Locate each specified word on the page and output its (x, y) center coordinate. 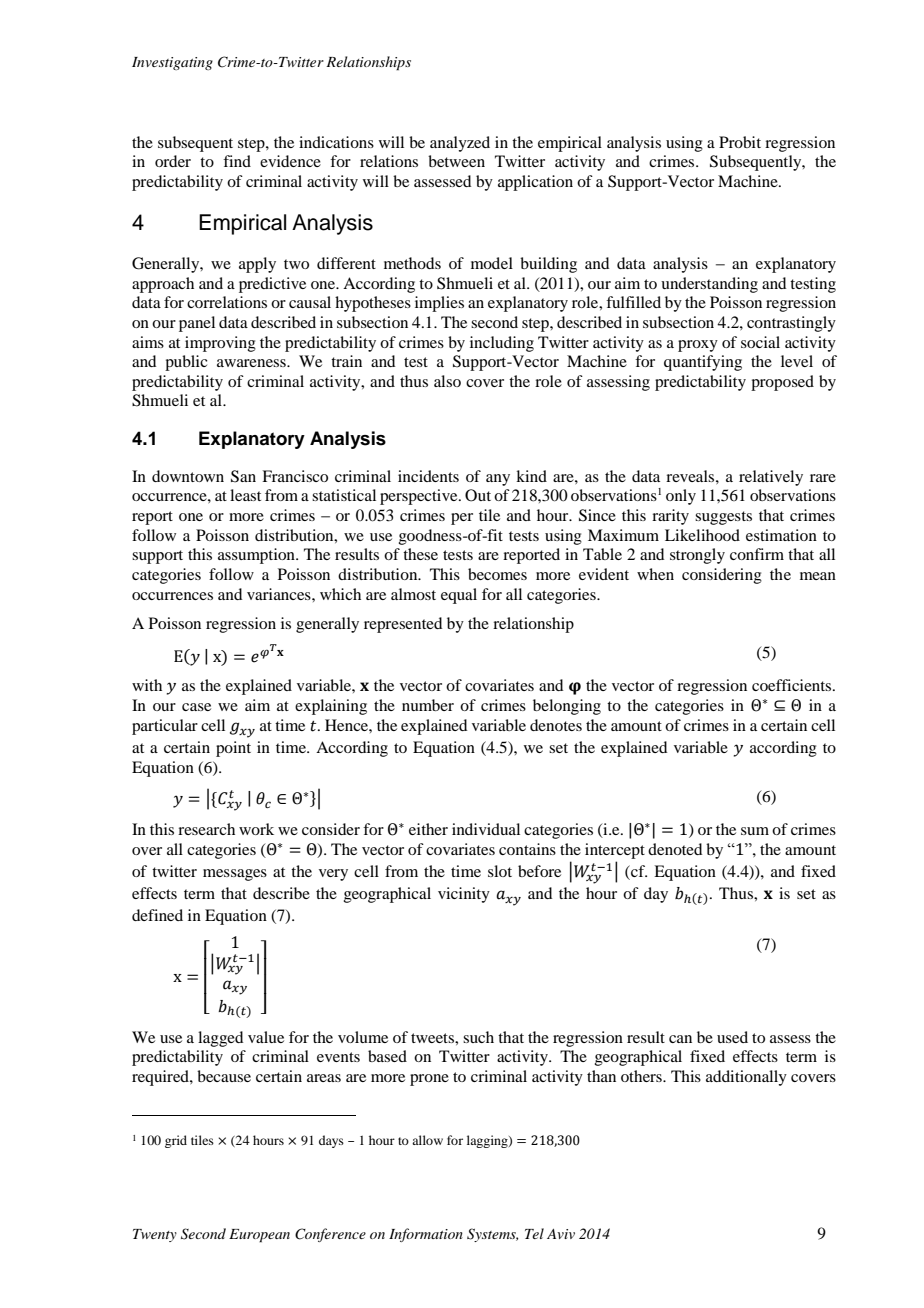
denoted (675, 849)
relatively (771, 478)
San (243, 476)
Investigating (172, 63)
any (498, 480)
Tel (534, 1233)
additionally (746, 1078)
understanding (709, 285)
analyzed (460, 144)
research (206, 829)
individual (486, 829)
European (259, 1236)
